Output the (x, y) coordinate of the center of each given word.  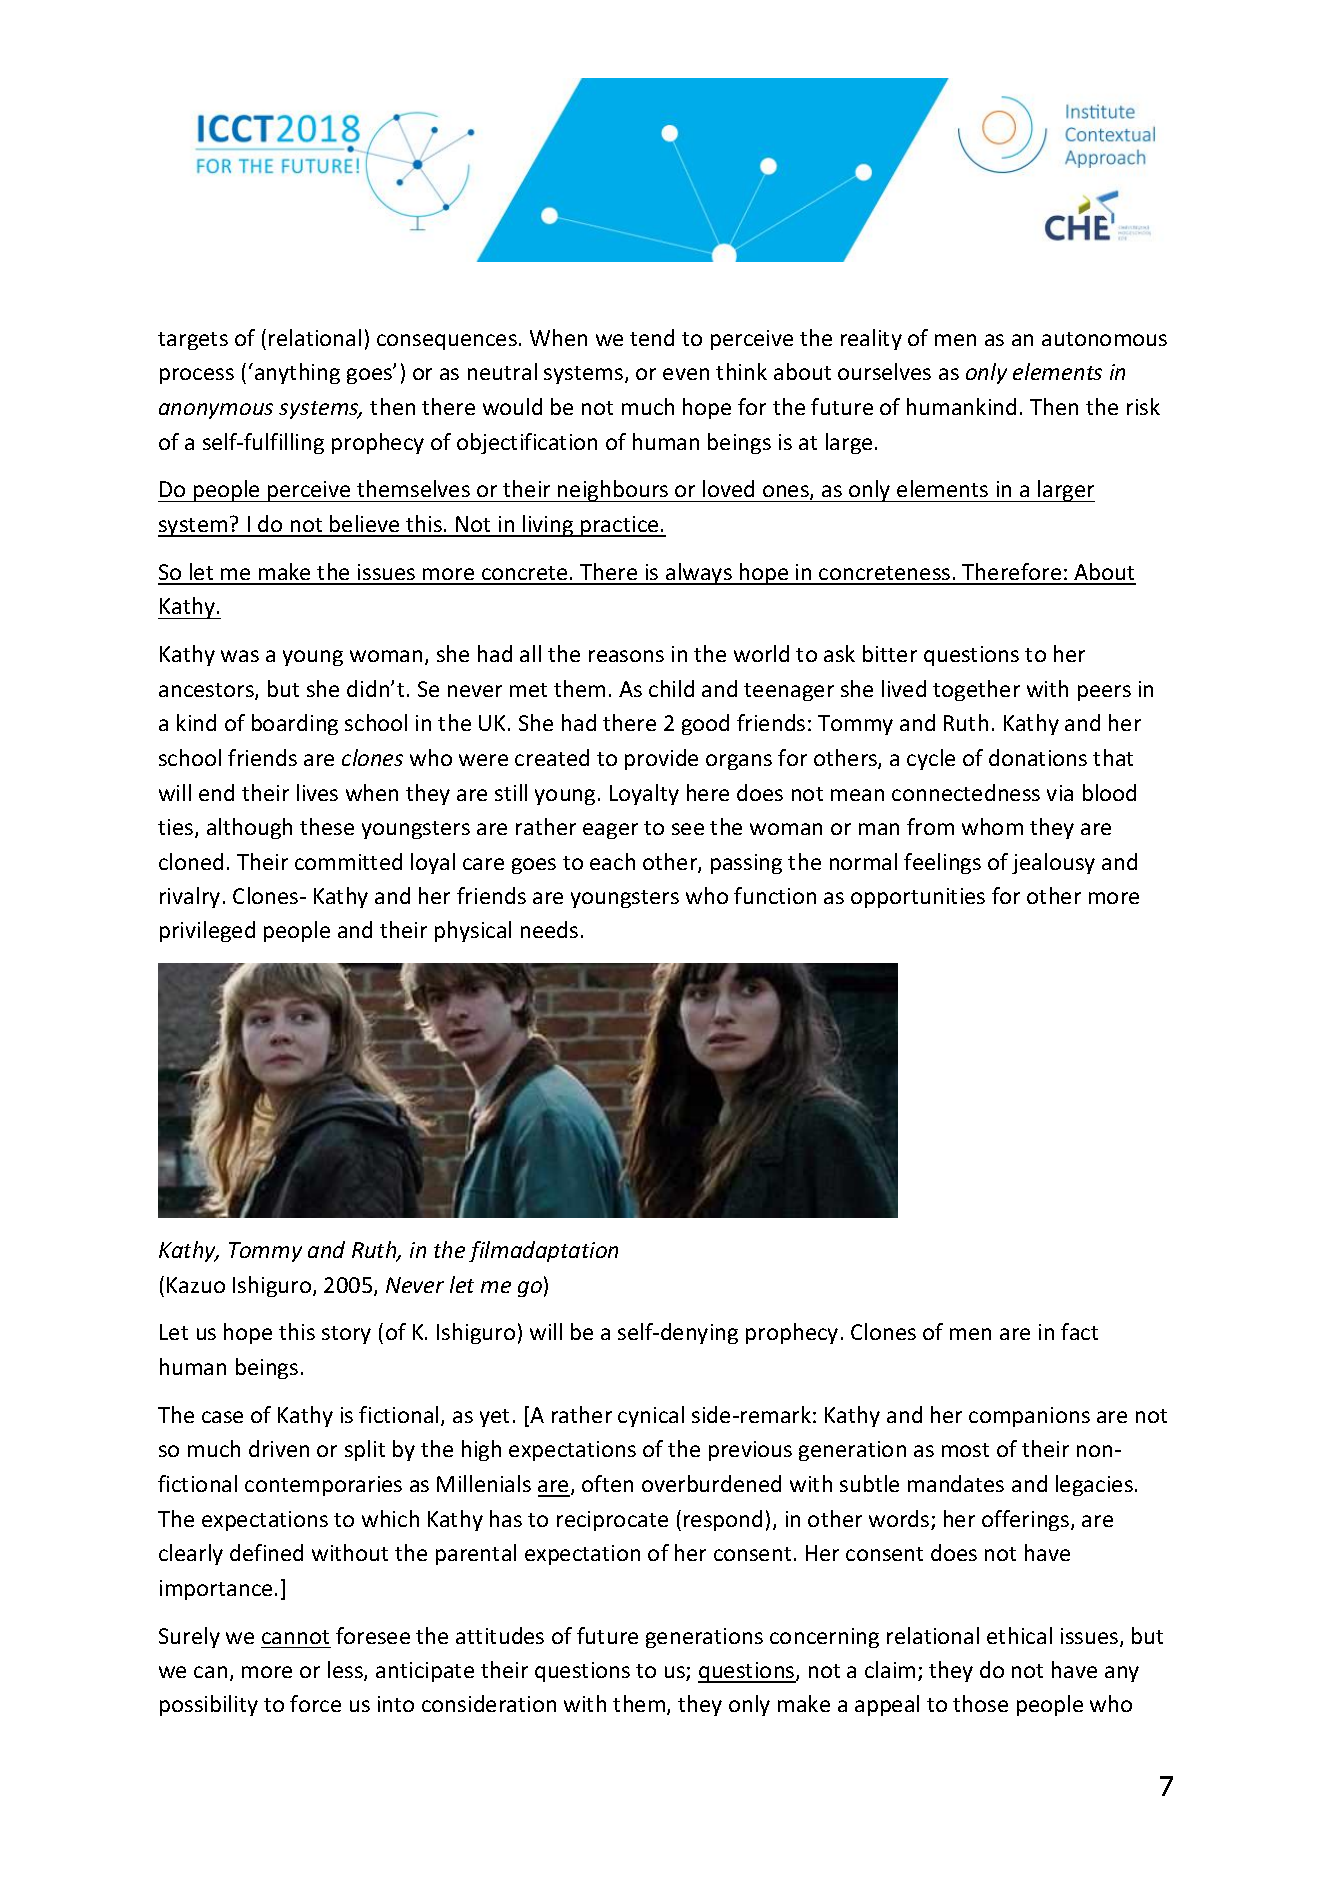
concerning (824, 1638)
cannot (295, 1637)
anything (297, 373)
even (686, 374)
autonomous (1104, 339)
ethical (1019, 1635)
